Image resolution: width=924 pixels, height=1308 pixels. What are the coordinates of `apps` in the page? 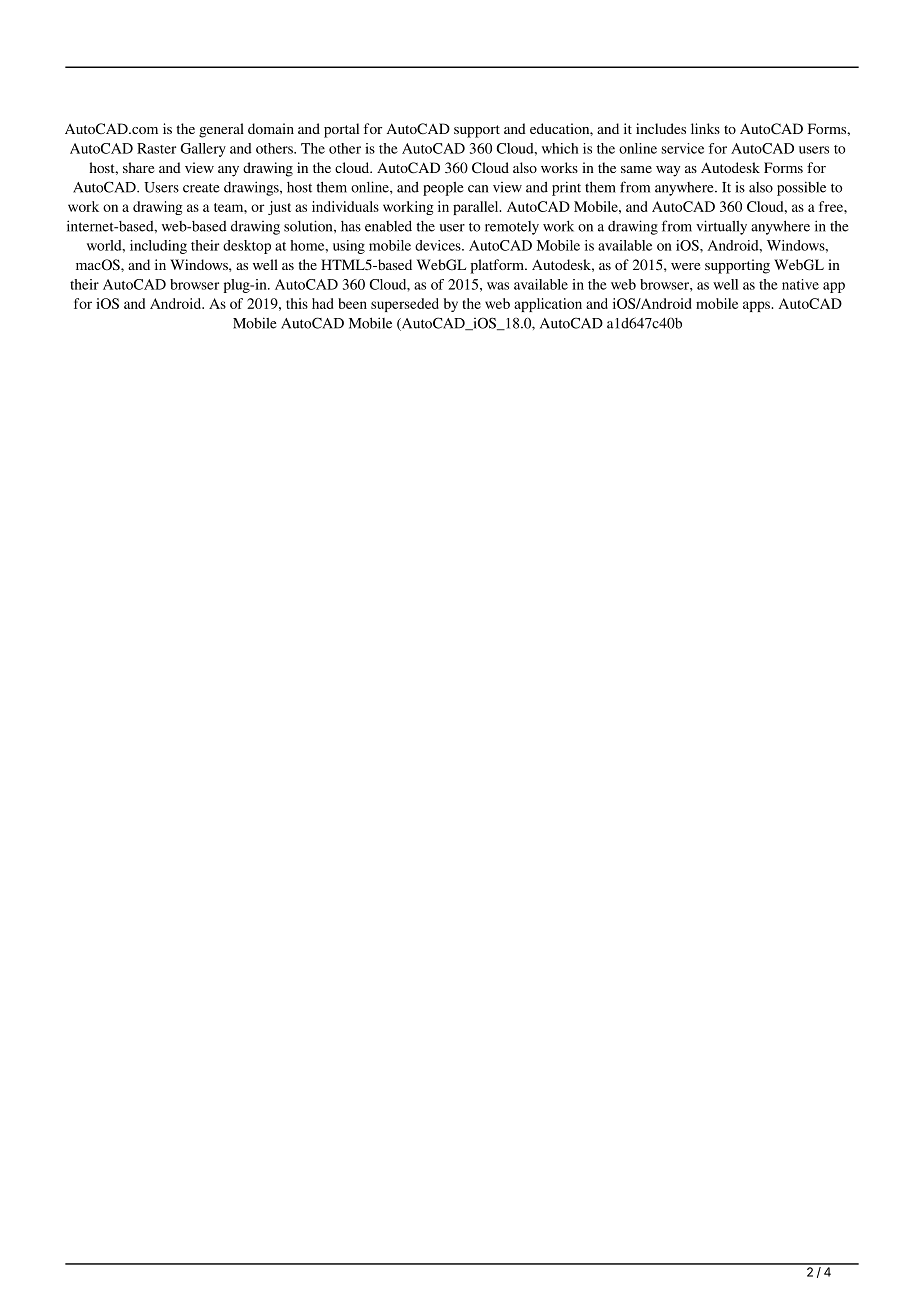 It's located at (757, 306).
